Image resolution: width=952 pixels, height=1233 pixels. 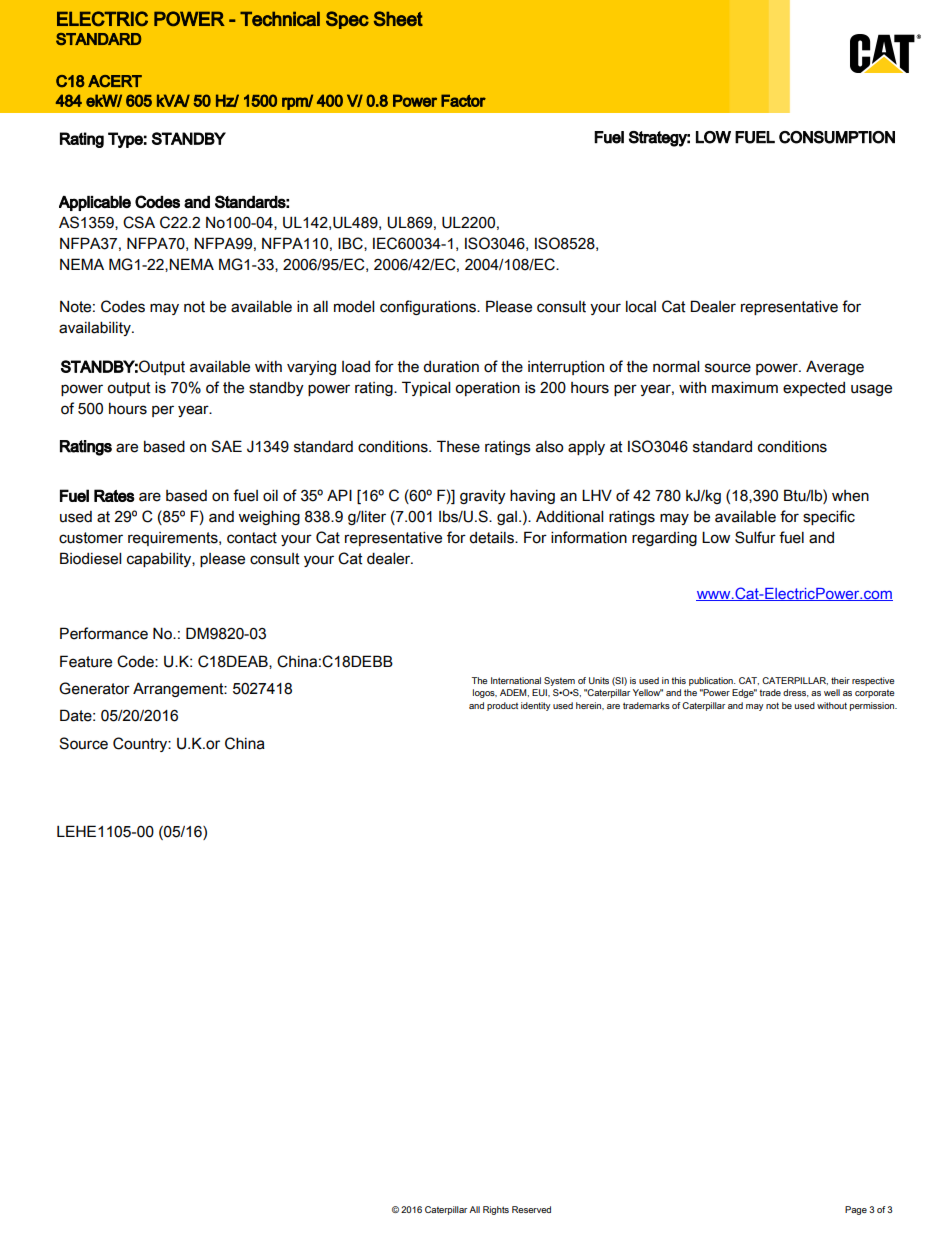 I want to click on Factor, so click(x=463, y=100).
